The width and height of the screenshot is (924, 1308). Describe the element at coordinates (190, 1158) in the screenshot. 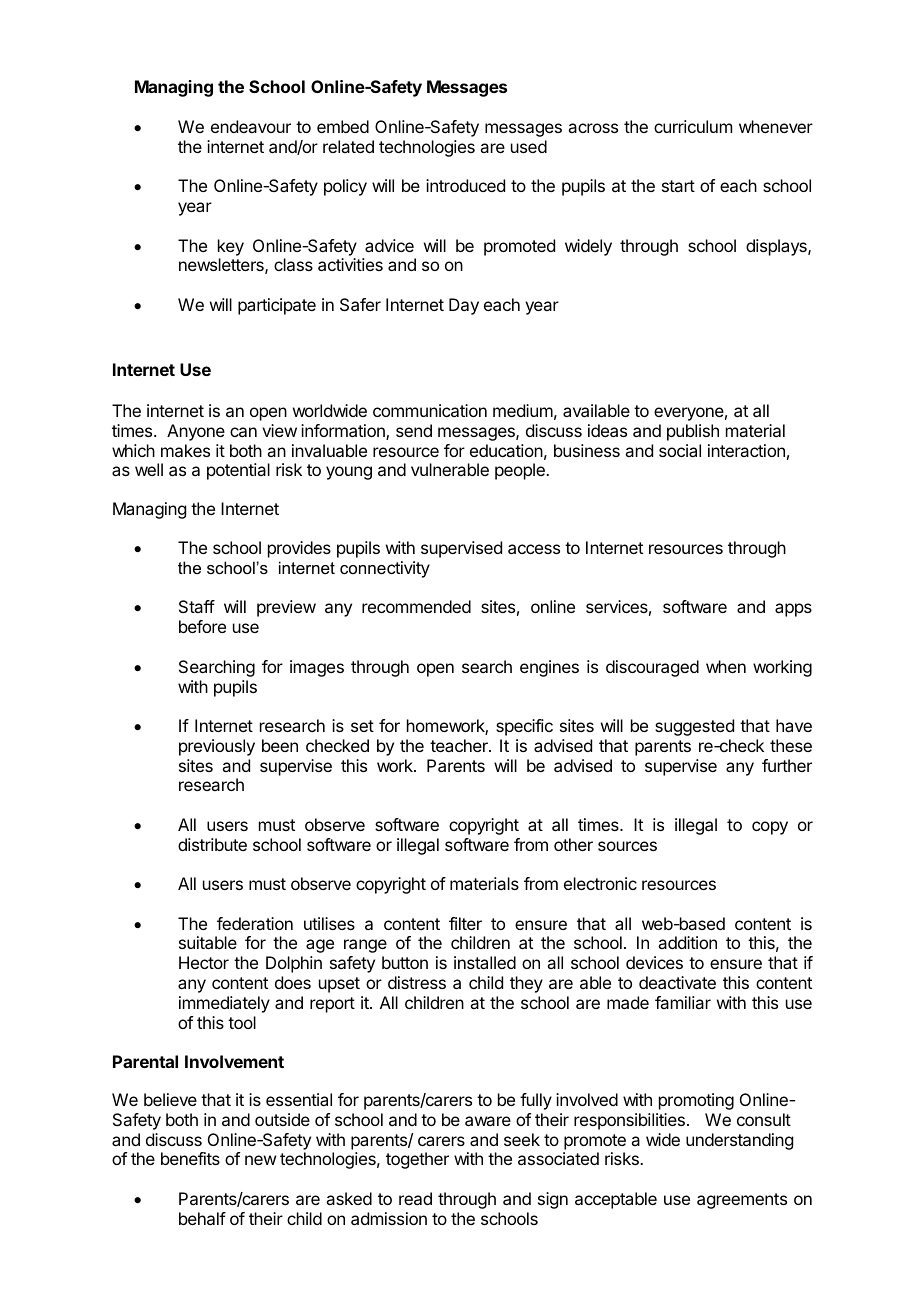

I see `benefits` at that location.
